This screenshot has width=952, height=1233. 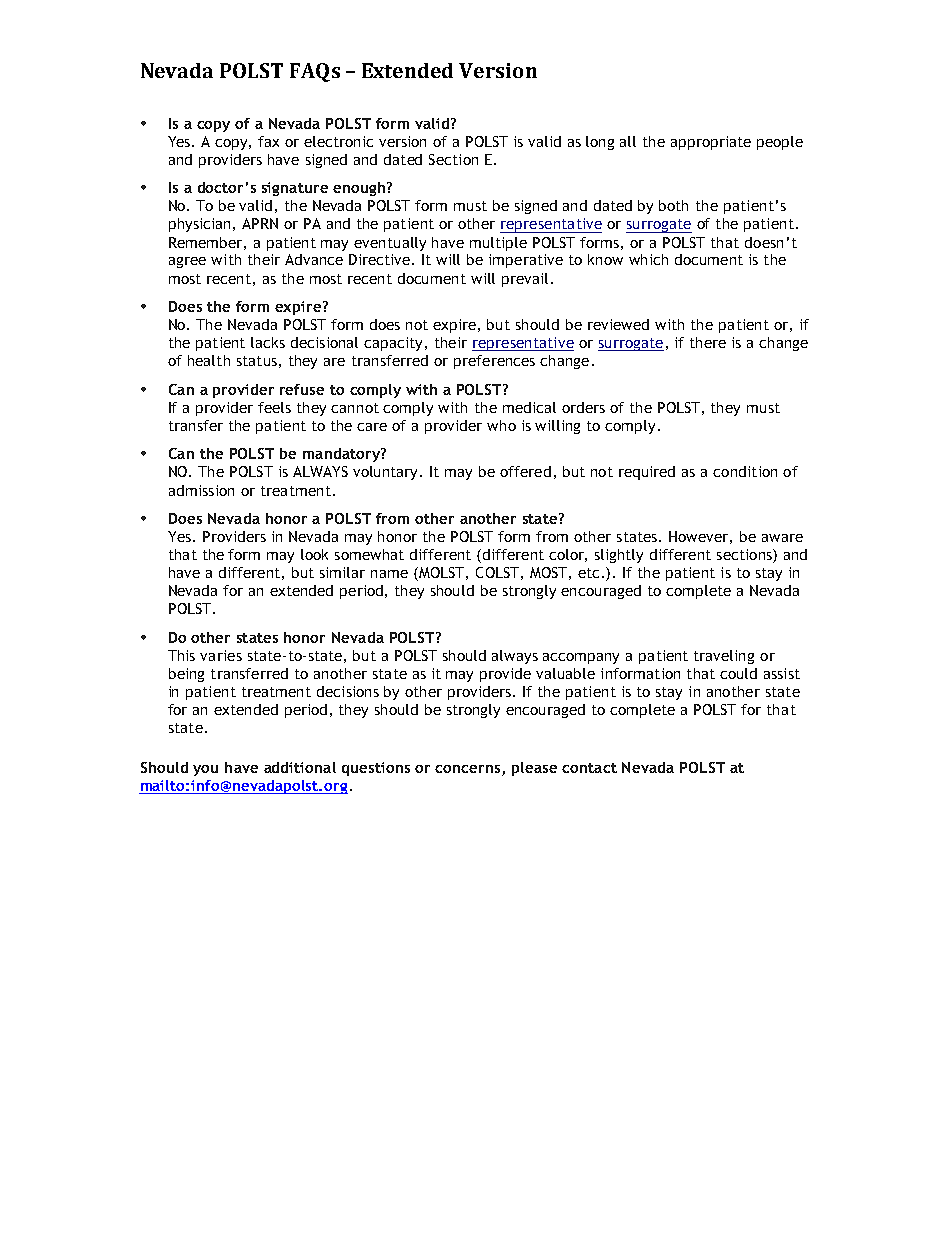 What do you see at coordinates (467, 769) in the screenshot?
I see `concerns` at bounding box center [467, 769].
